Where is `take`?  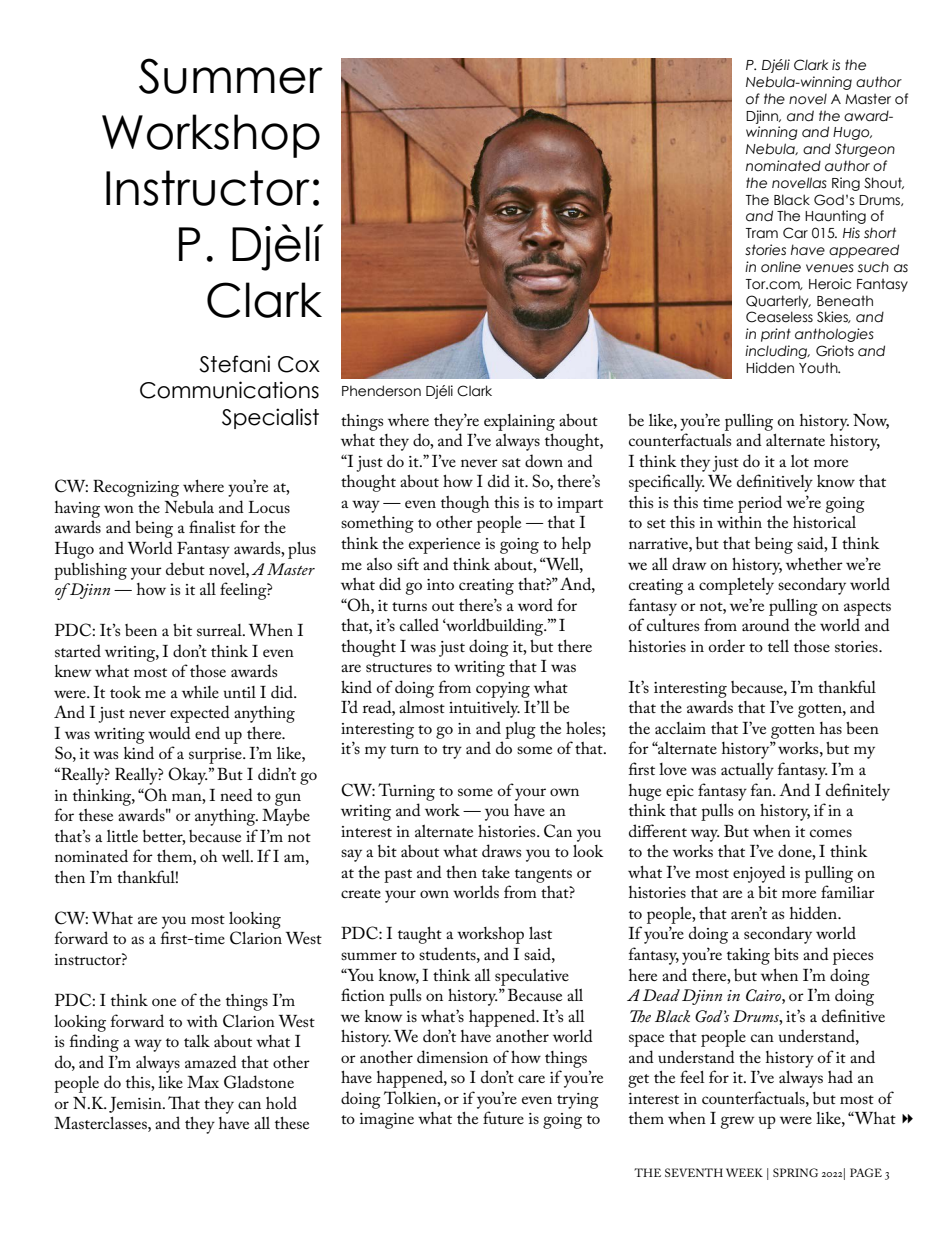
take is located at coordinates (496, 872).
